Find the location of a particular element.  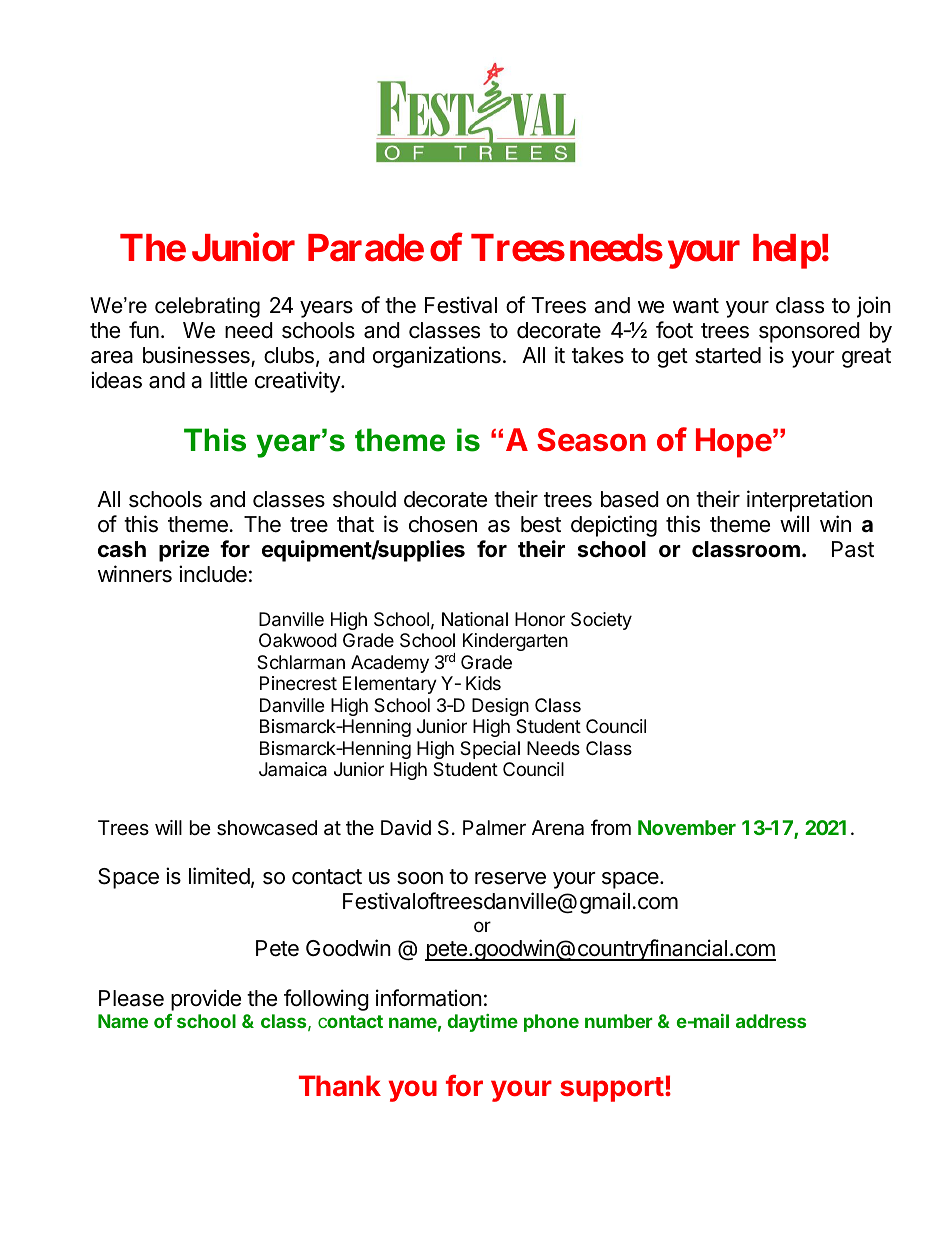

showcased is located at coordinates (267, 828).
